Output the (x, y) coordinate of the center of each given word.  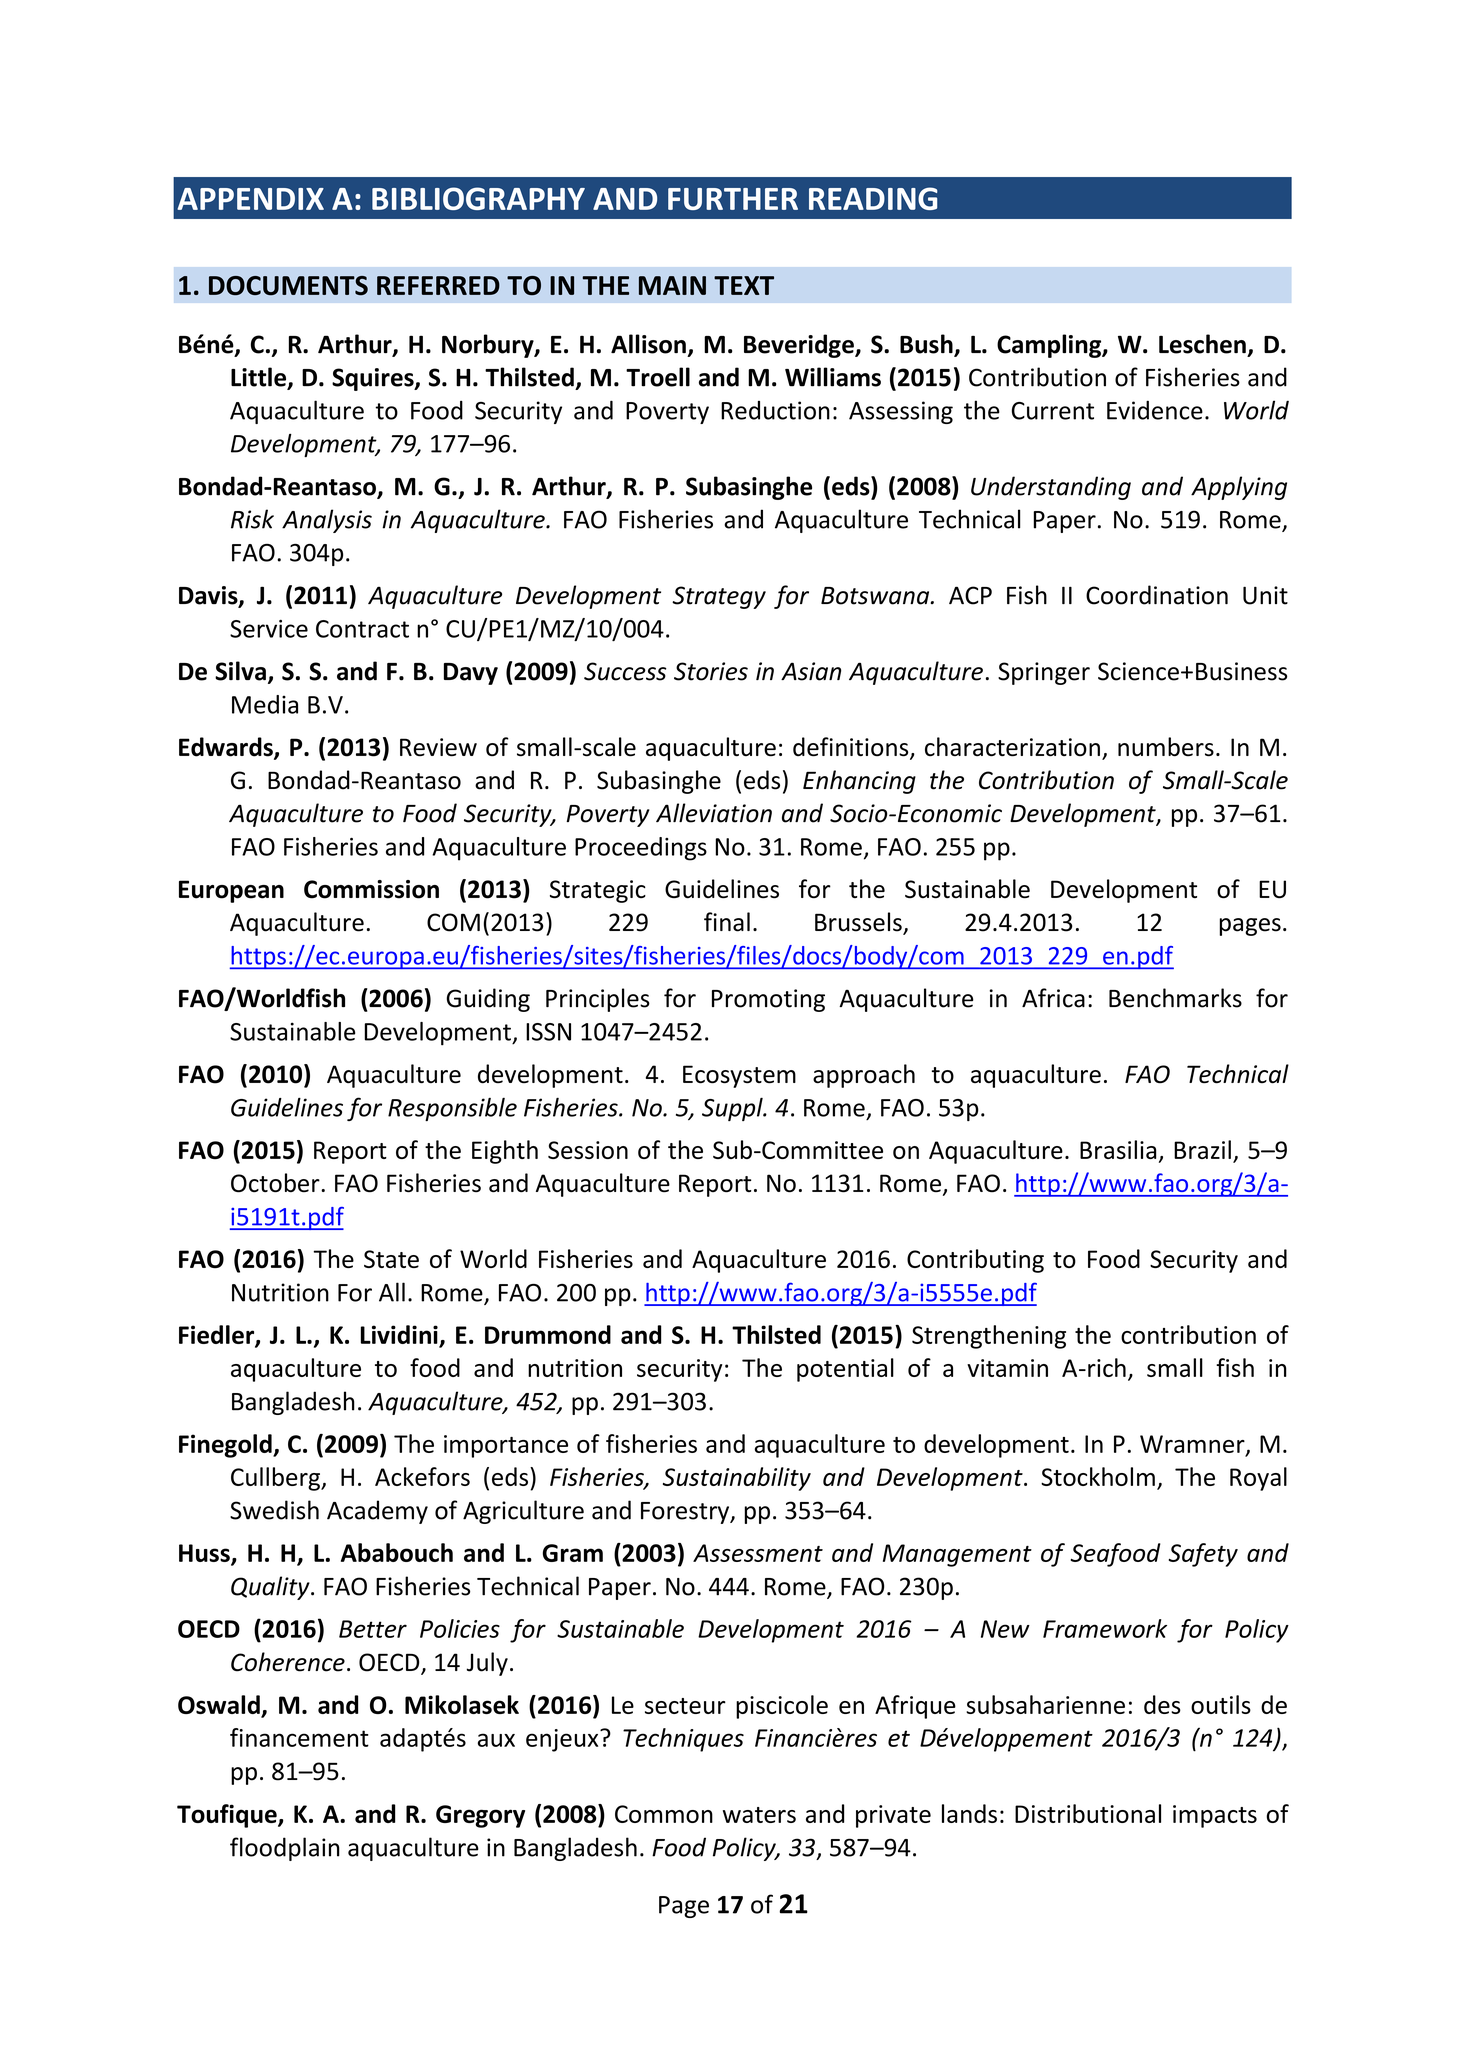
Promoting (768, 1000)
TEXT (744, 285)
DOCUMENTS (288, 285)
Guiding (488, 1000)
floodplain (285, 1849)
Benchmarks (1175, 998)
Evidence (1155, 410)
